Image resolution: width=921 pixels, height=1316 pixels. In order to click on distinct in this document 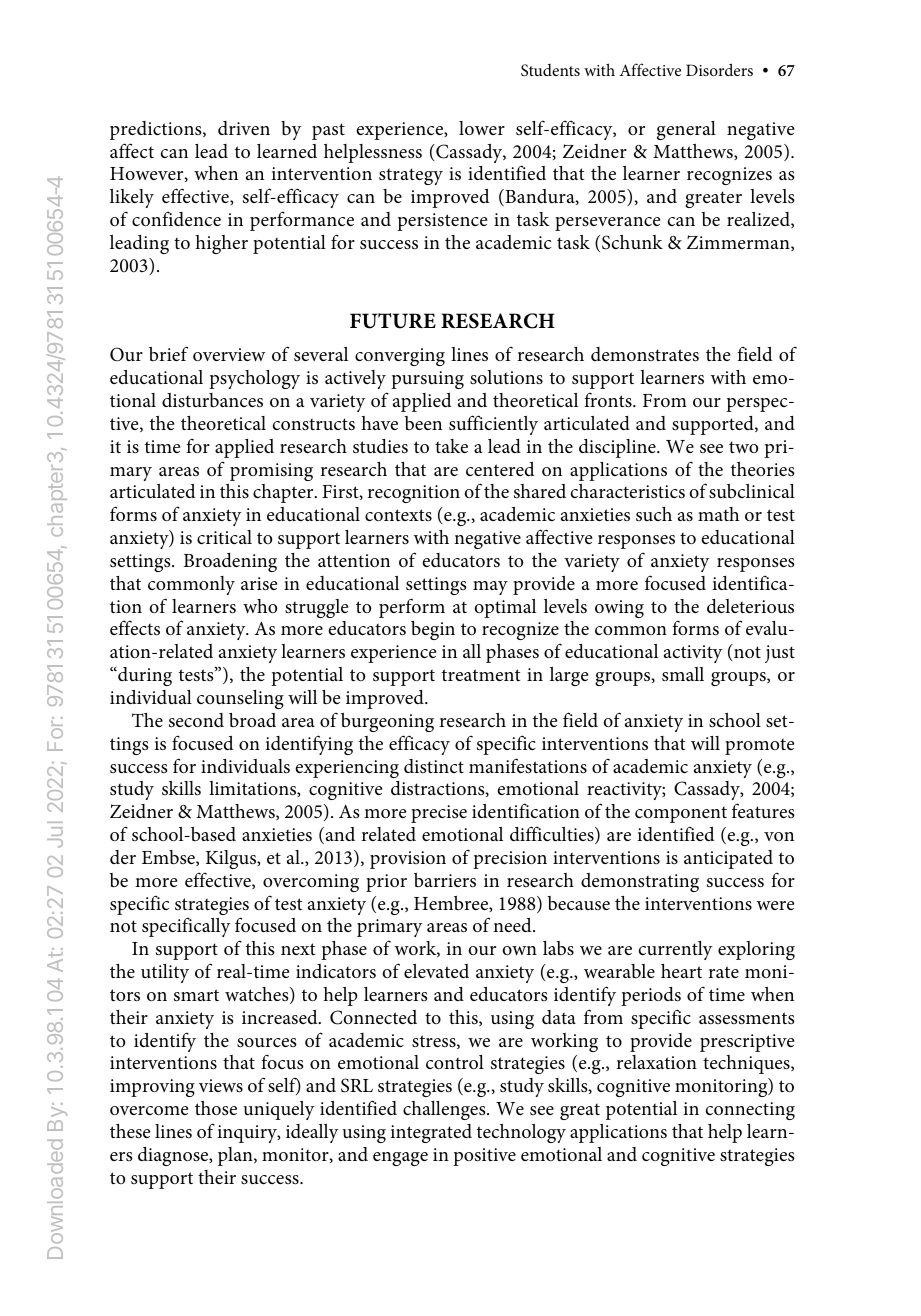, I will do `click(434, 766)`.
